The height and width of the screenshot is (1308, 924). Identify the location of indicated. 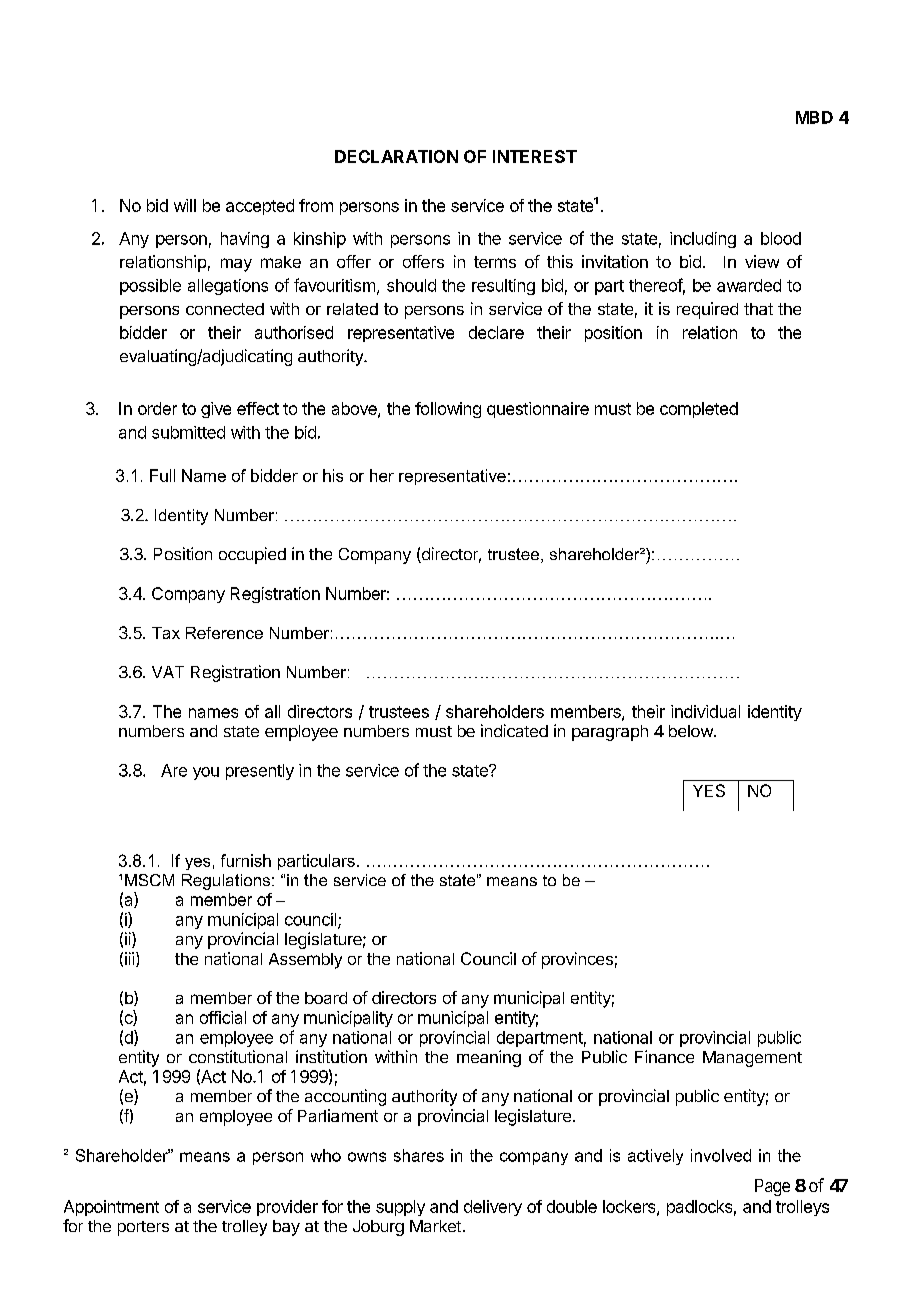
(514, 730).
